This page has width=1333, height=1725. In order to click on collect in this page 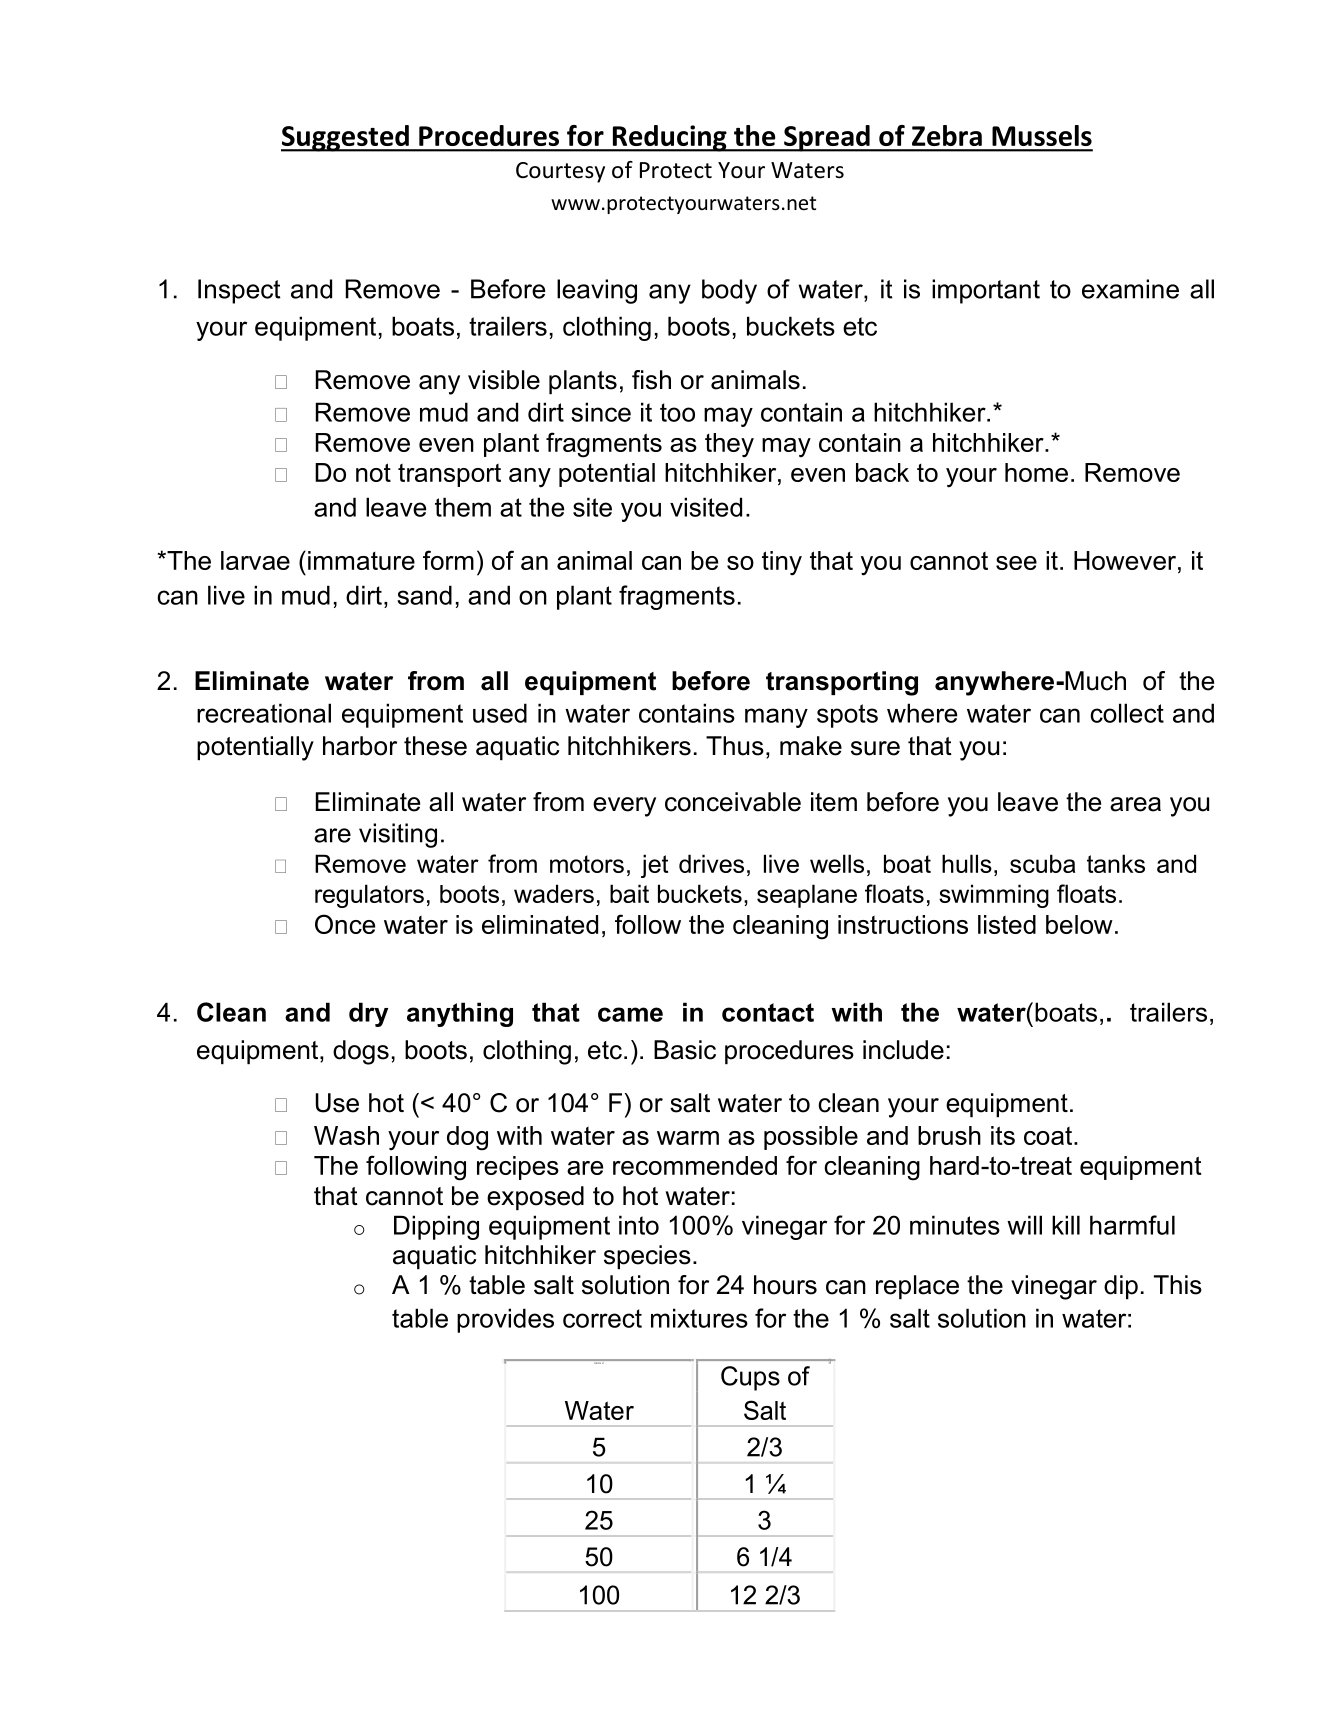, I will do `click(1127, 713)`.
